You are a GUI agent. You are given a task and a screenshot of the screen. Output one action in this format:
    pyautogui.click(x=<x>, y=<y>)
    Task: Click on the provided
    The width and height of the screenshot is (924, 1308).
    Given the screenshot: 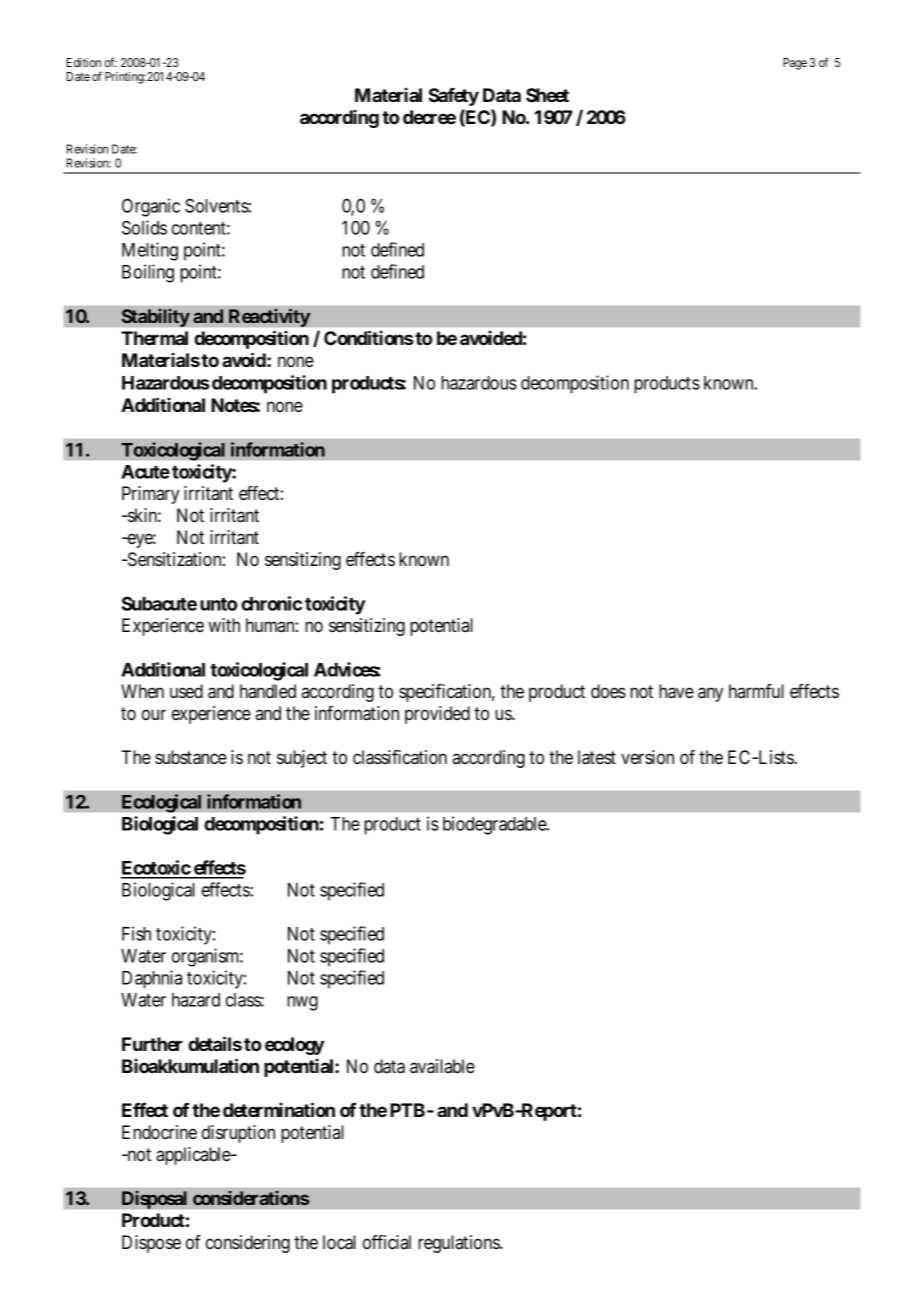 What is the action you would take?
    pyautogui.click(x=437, y=715)
